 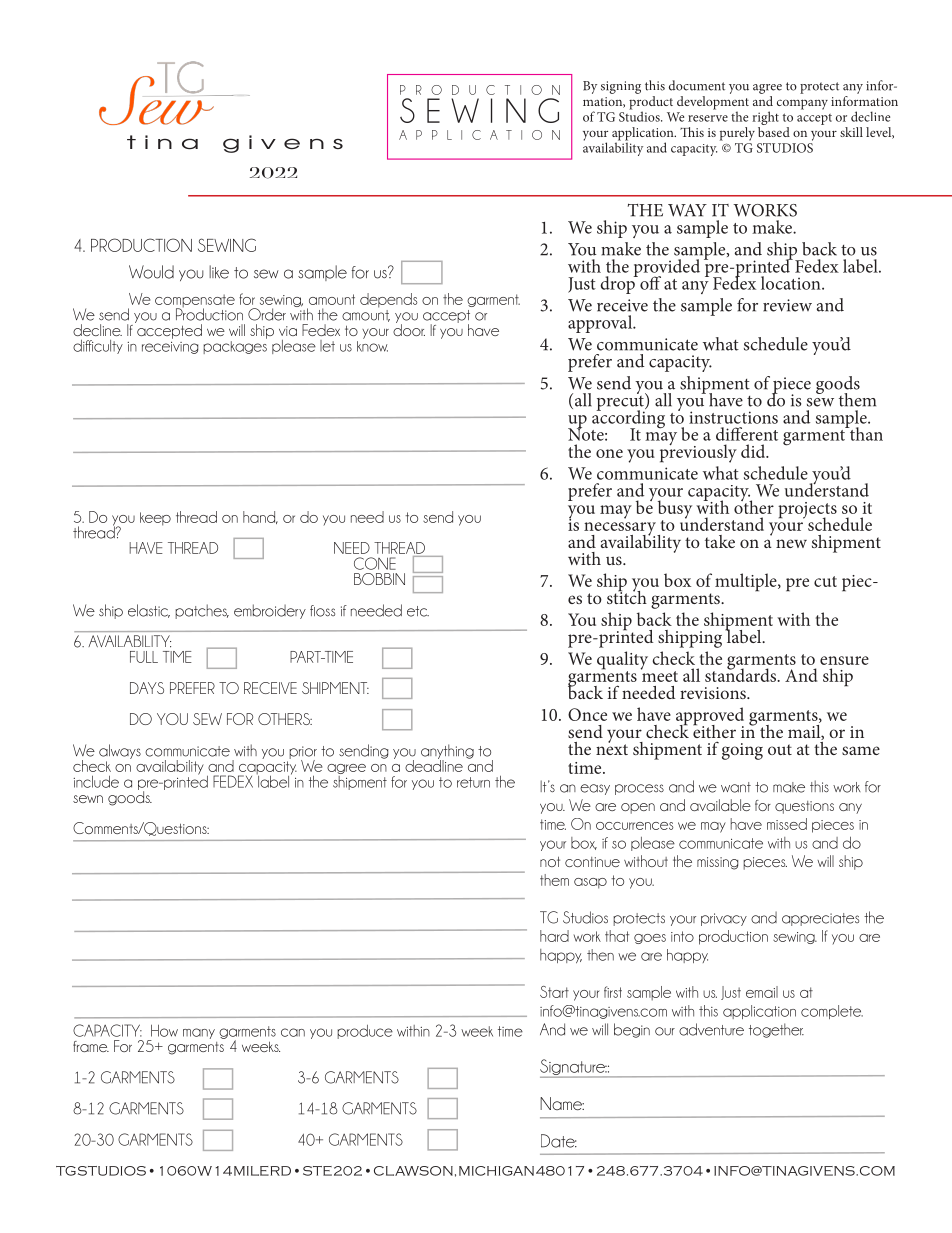 I want to click on MICHIGAN, so click(x=496, y=1171).
